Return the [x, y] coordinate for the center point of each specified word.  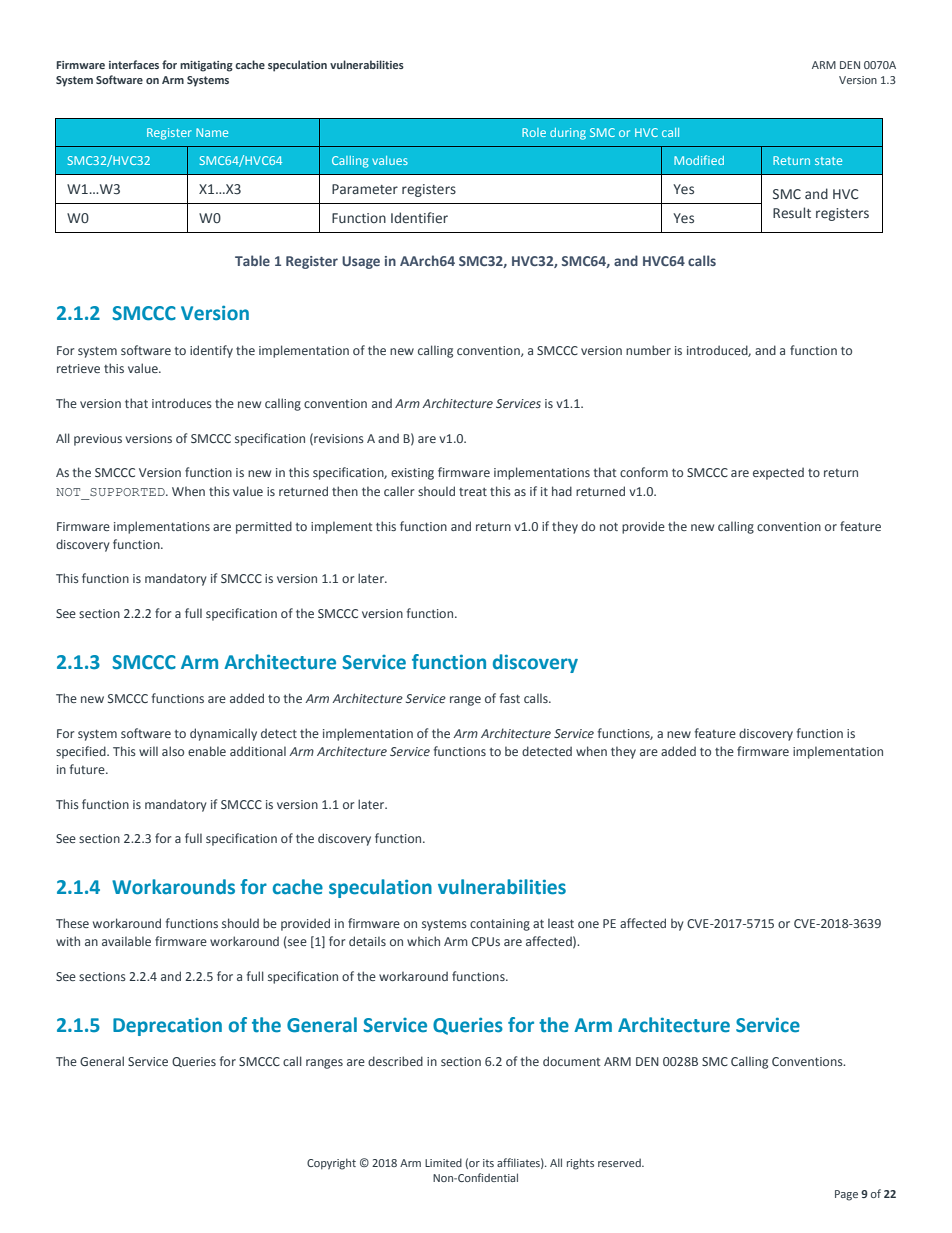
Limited [443, 1162]
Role [534, 132]
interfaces [134, 64]
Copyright [331, 1164]
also [173, 751]
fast [509, 698]
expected [778, 473]
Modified [699, 160]
